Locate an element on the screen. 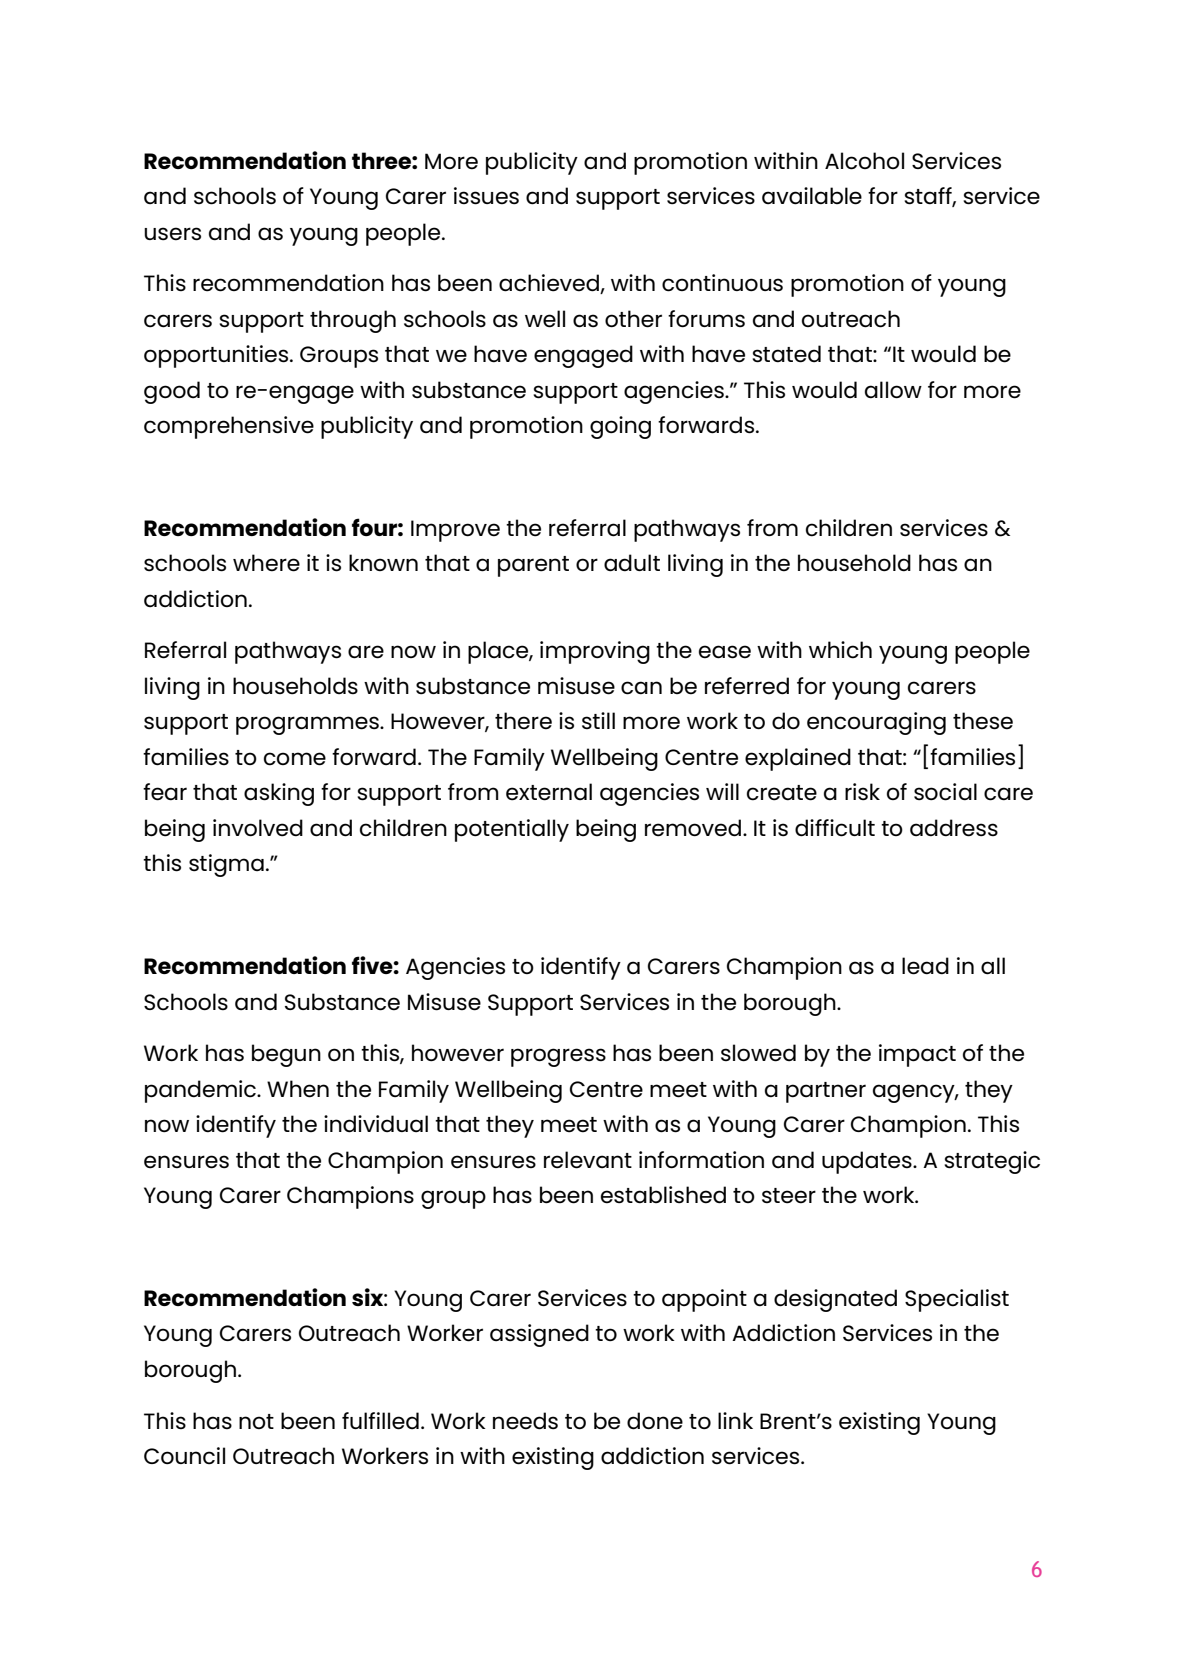 This screenshot has width=1186, height=1678. needs is located at coordinates (525, 1421).
